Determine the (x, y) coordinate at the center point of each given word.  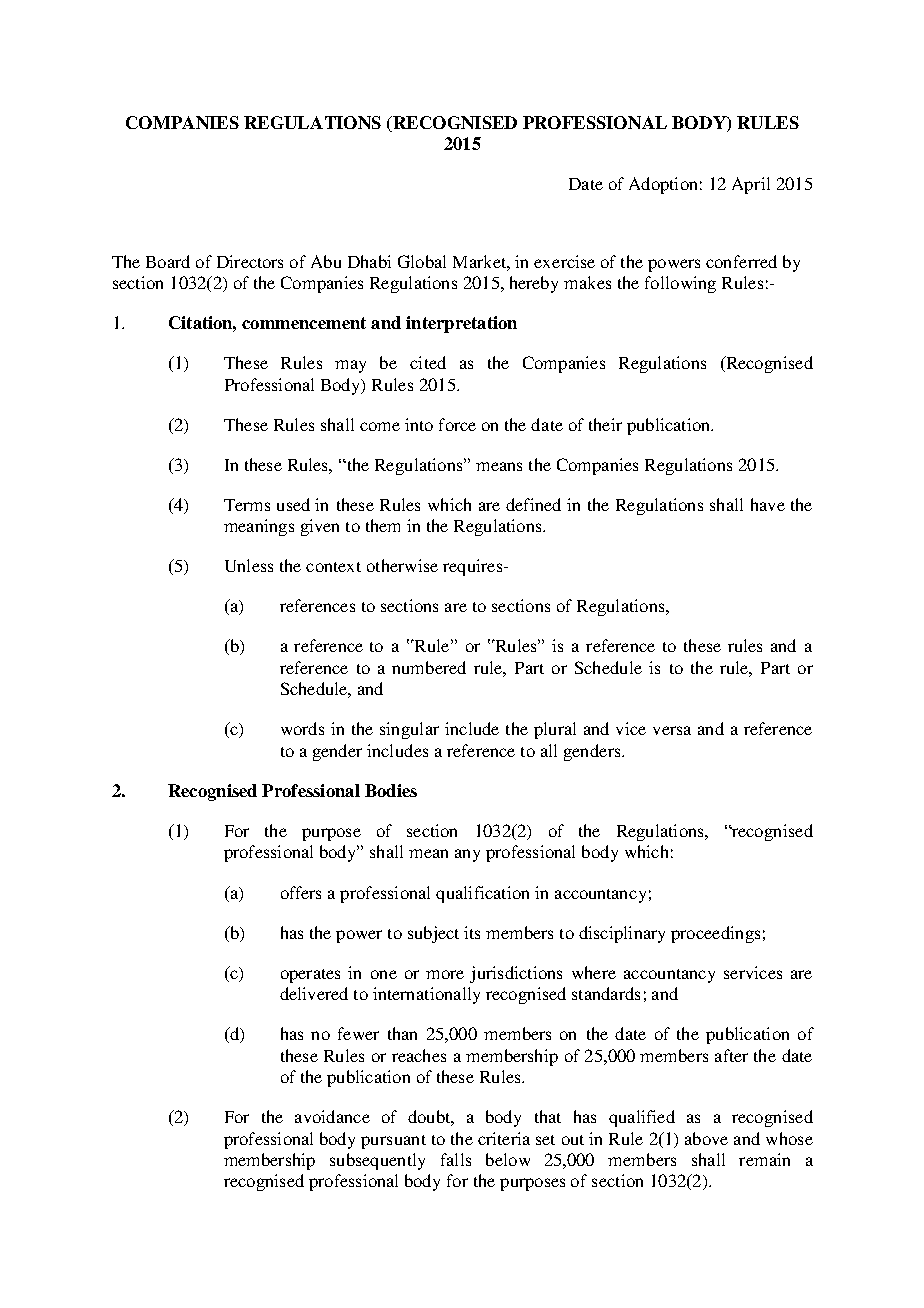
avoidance (332, 1116)
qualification (482, 894)
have (768, 504)
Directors (250, 261)
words (302, 728)
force (457, 424)
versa (672, 730)
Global (422, 261)
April (751, 185)
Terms (247, 505)
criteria (504, 1138)
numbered (429, 667)
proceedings (715, 934)
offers (301, 892)
